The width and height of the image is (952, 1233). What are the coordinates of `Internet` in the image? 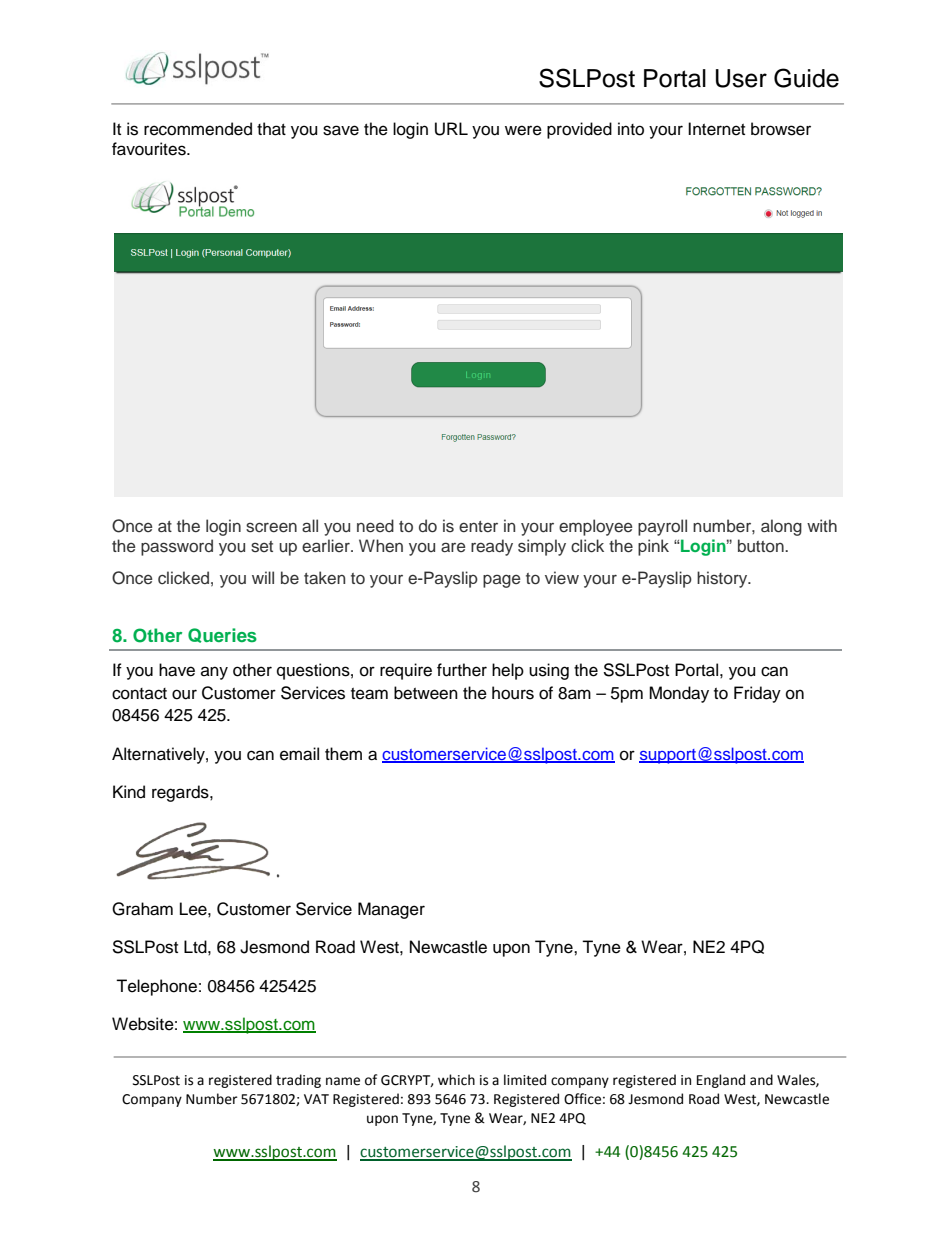 It's located at (716, 129).
